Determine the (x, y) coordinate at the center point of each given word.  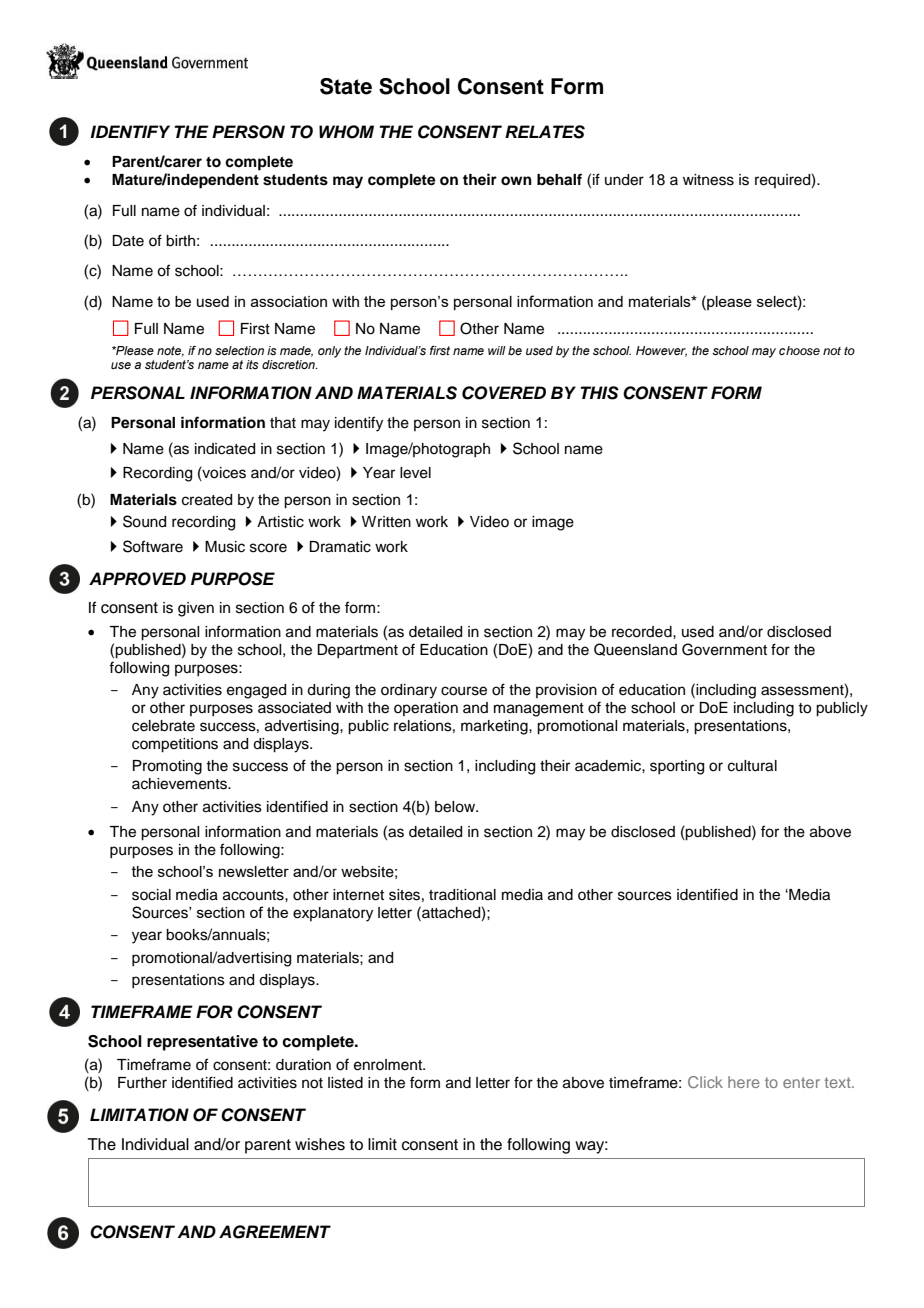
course (464, 691)
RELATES (545, 132)
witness (708, 180)
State (346, 86)
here (744, 1082)
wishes (320, 1144)
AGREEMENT (275, 1232)
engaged (256, 691)
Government (724, 649)
